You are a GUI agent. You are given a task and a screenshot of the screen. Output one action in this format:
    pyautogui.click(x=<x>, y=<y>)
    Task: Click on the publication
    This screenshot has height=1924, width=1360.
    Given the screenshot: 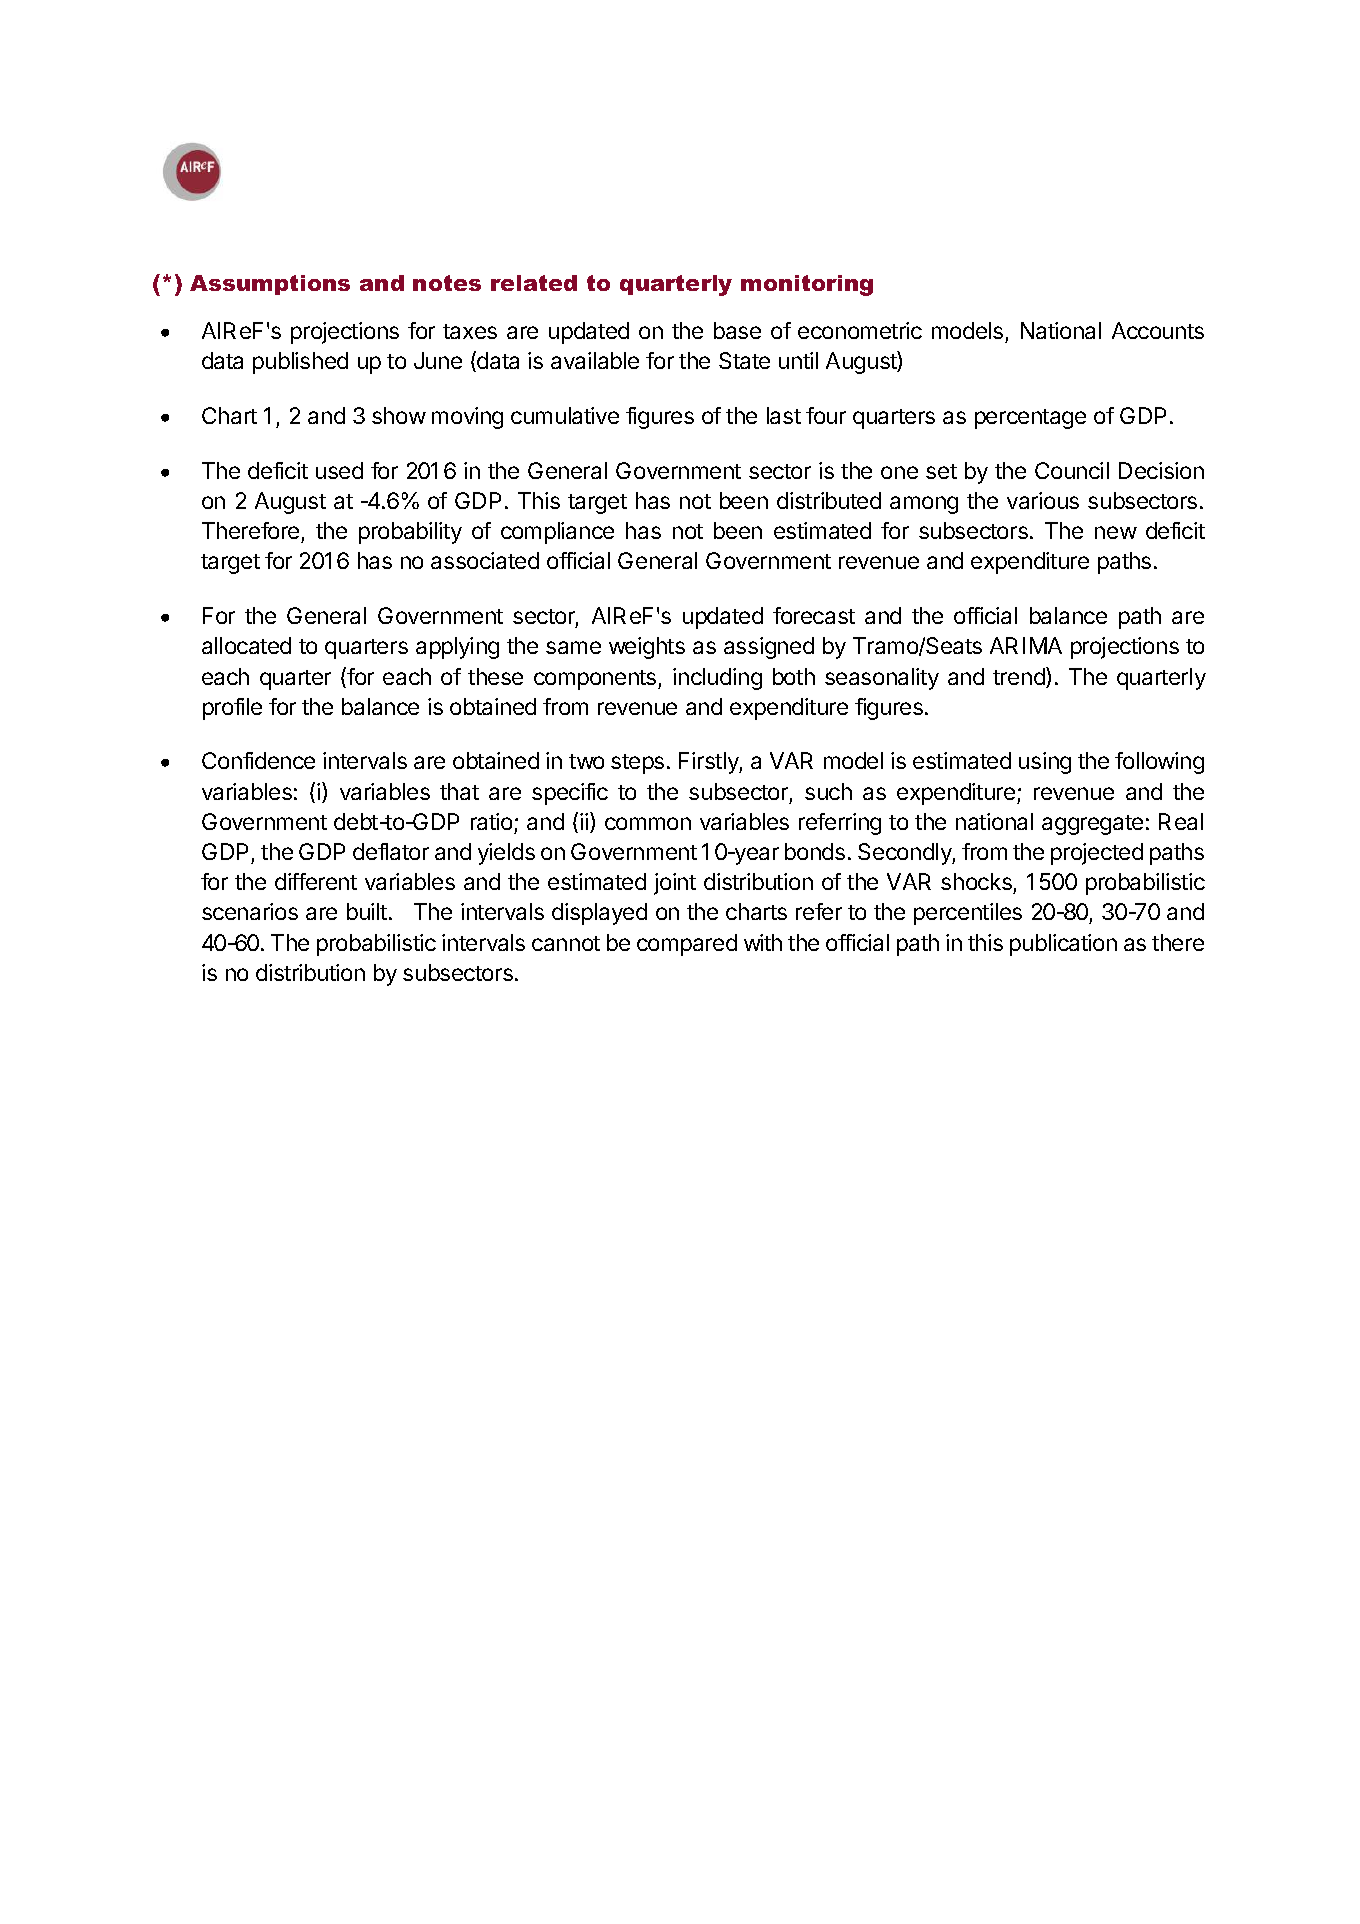 What is the action you would take?
    pyautogui.click(x=1063, y=945)
